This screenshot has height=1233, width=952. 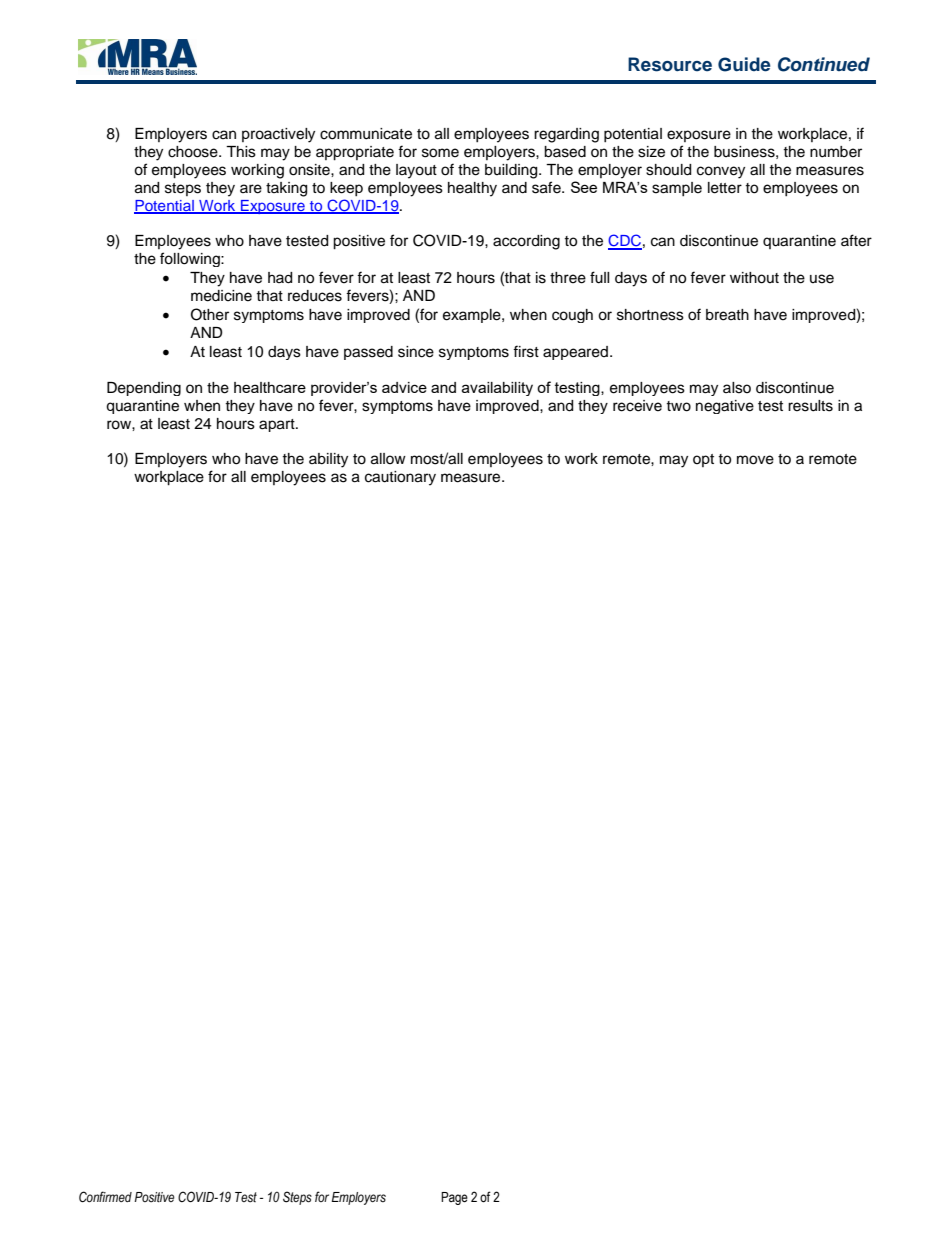 What do you see at coordinates (278, 425) in the screenshot?
I see `apart` at bounding box center [278, 425].
